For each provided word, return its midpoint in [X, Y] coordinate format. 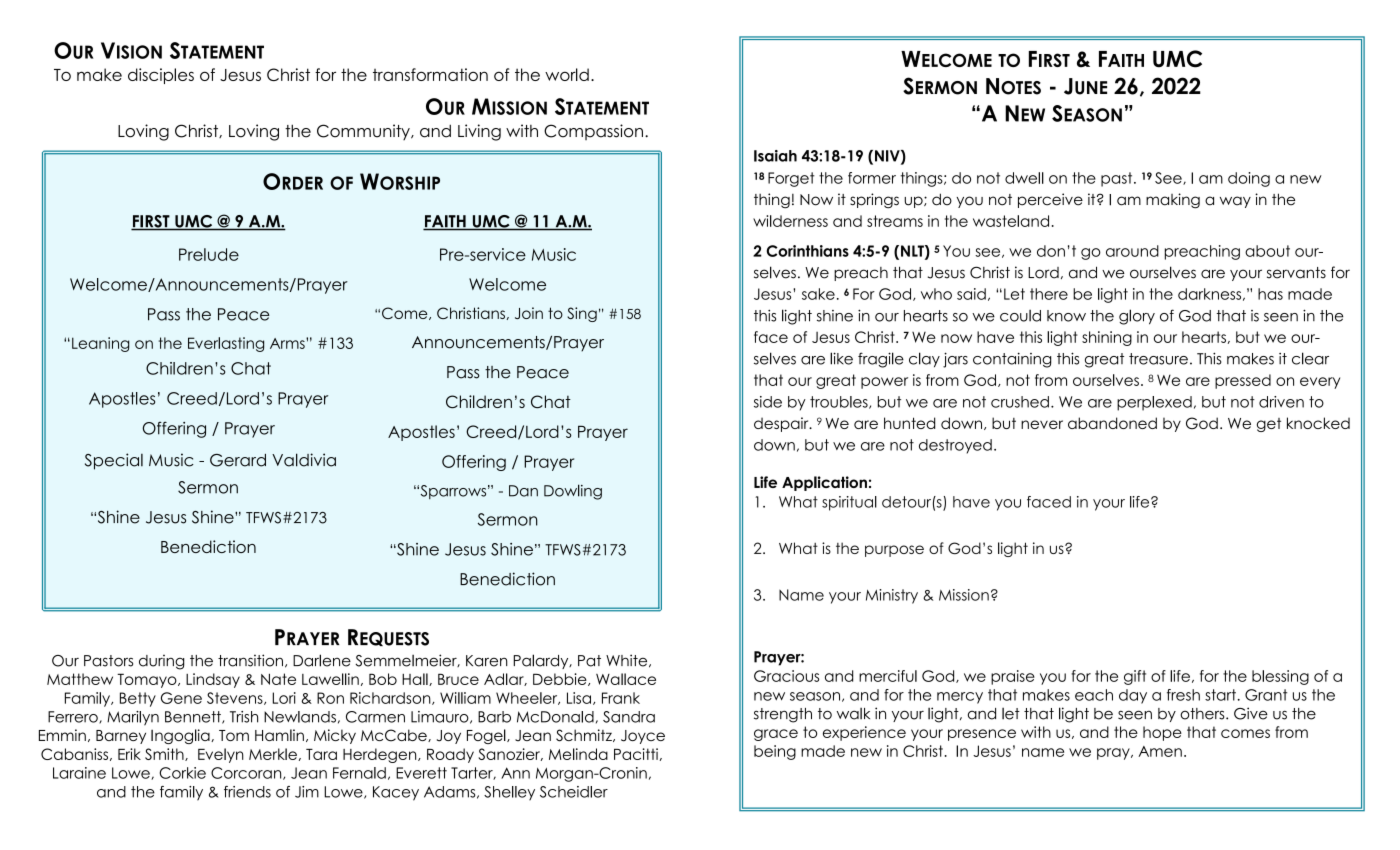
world [567, 74]
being [775, 752]
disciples [161, 76]
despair [782, 424]
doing [1249, 179]
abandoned [1112, 423]
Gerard [238, 460]
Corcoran [247, 773]
